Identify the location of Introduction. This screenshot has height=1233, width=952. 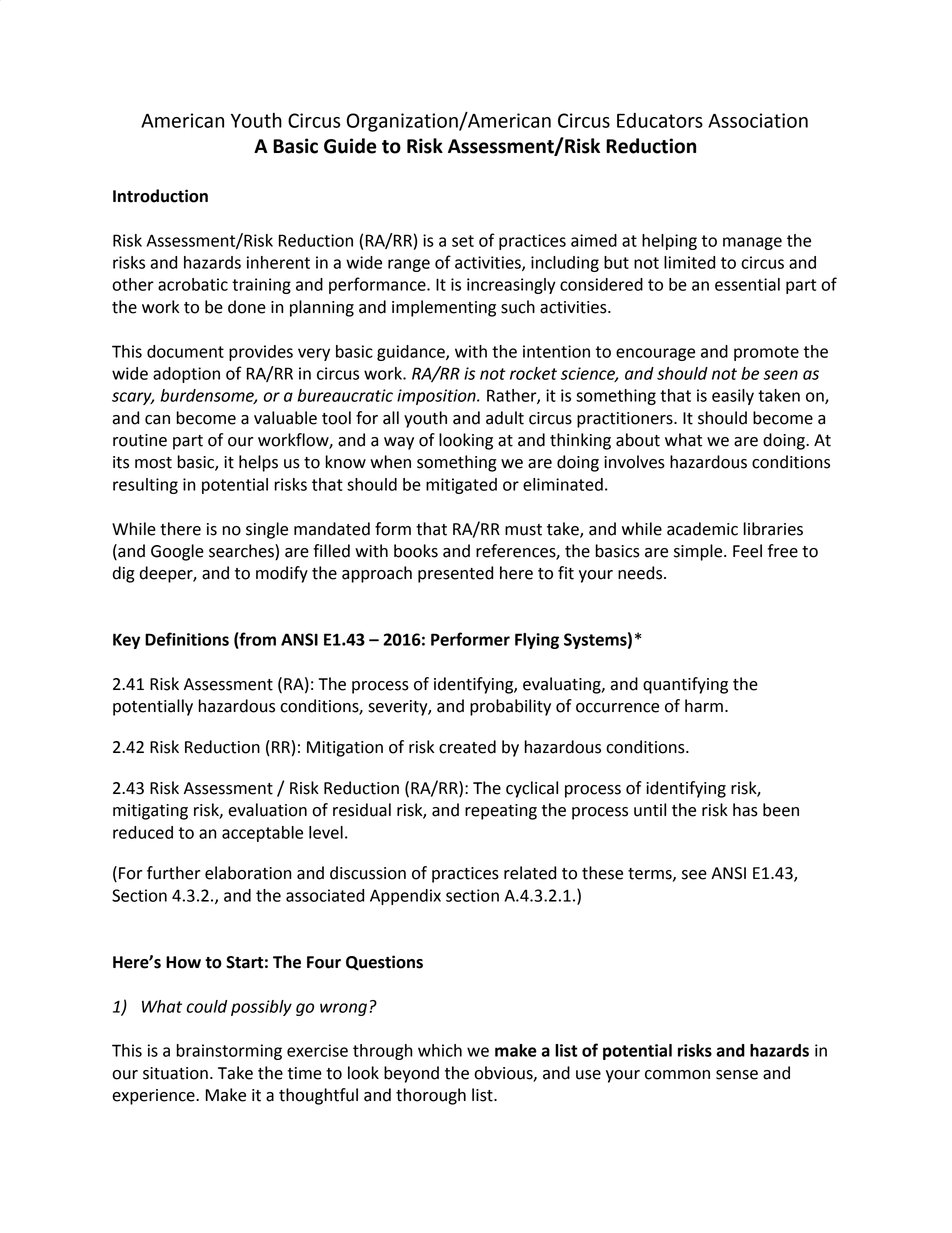
(160, 196).
